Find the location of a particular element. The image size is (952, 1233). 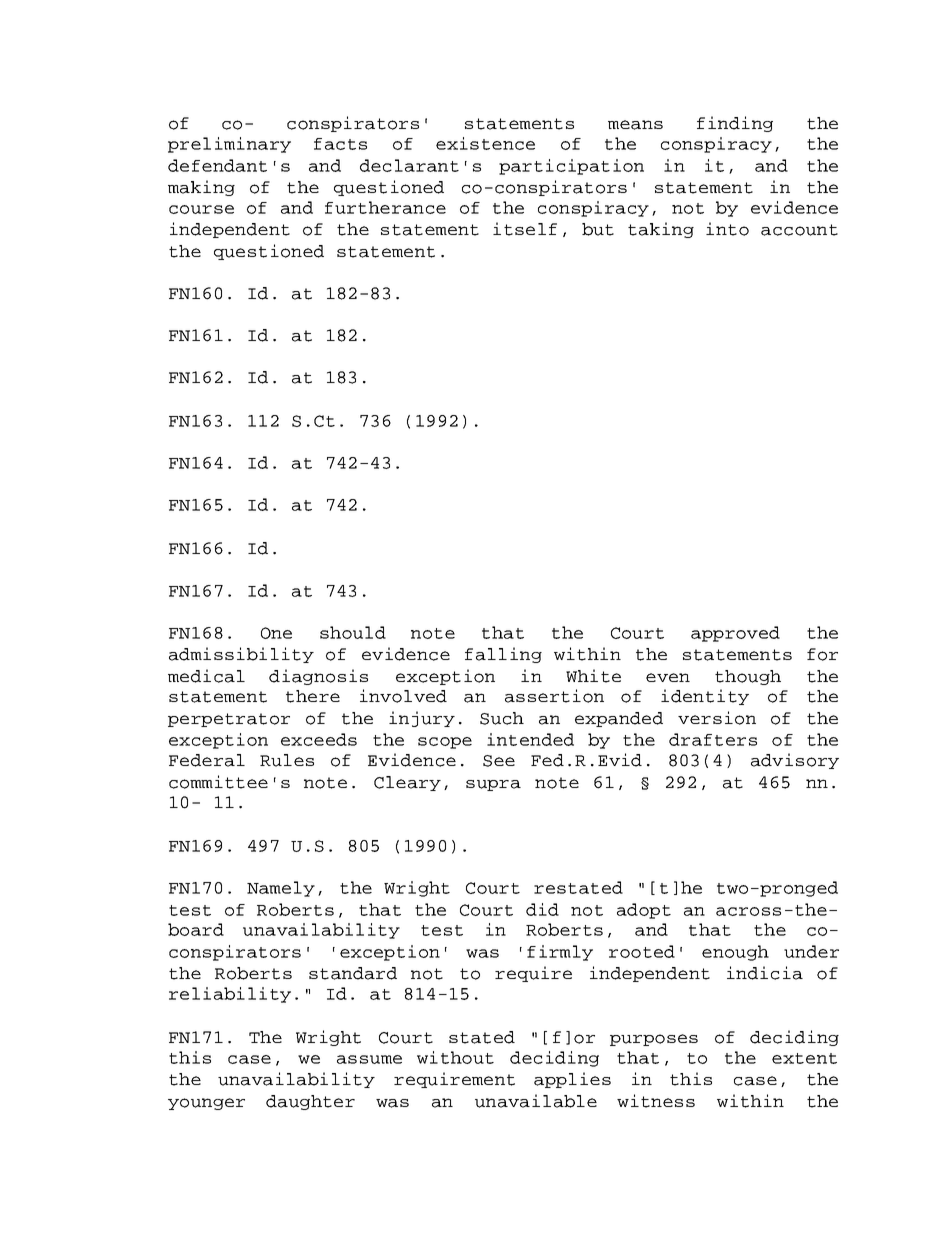

finding is located at coordinates (735, 124).
